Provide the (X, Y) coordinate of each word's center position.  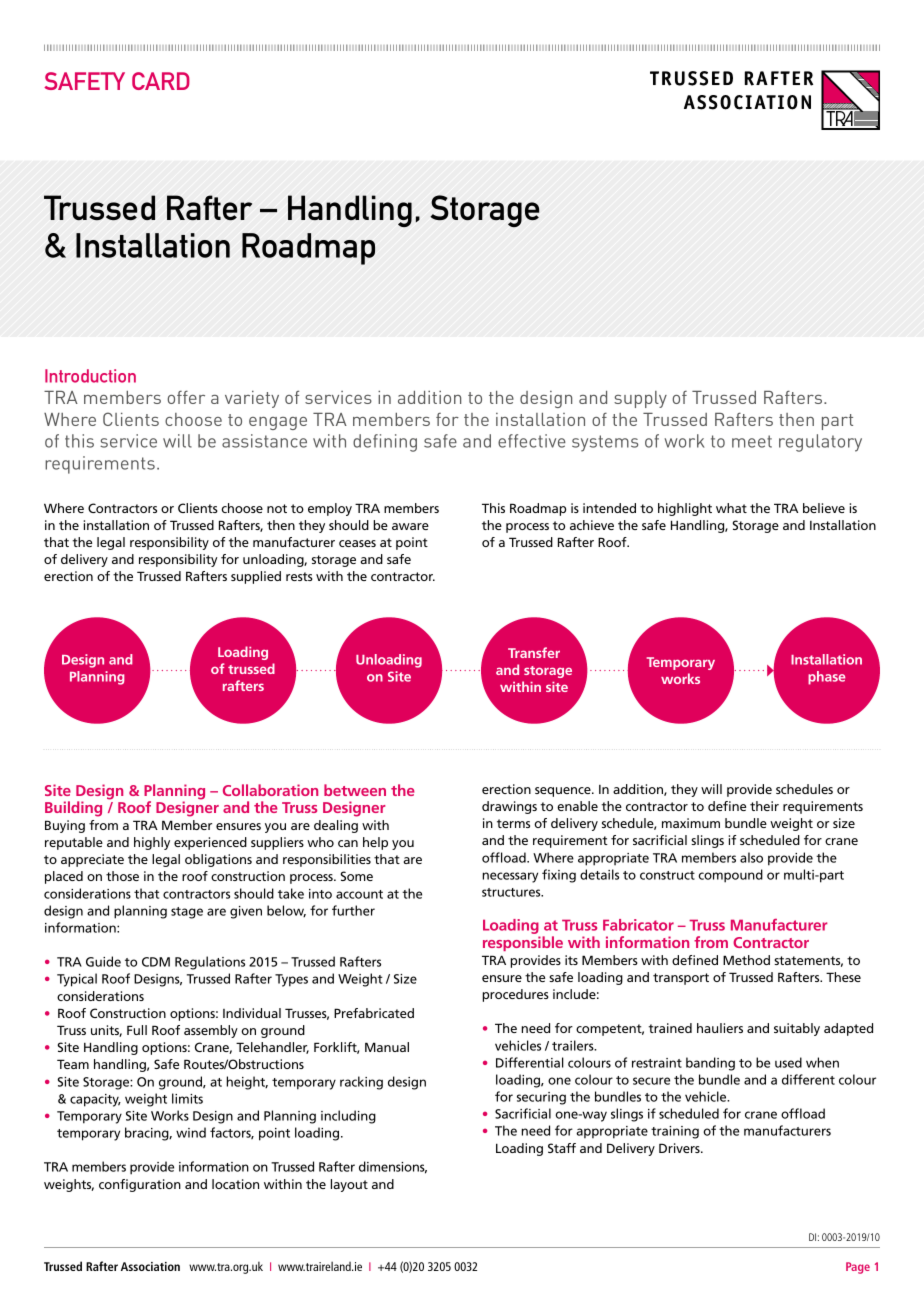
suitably (797, 1029)
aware (410, 526)
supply (640, 399)
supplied (256, 577)
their (764, 806)
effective (532, 441)
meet (752, 441)
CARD (161, 81)
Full (137, 1030)
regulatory (820, 443)
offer (186, 397)
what (731, 508)
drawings (509, 807)
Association (150, 1266)
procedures (515, 995)
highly (152, 843)
